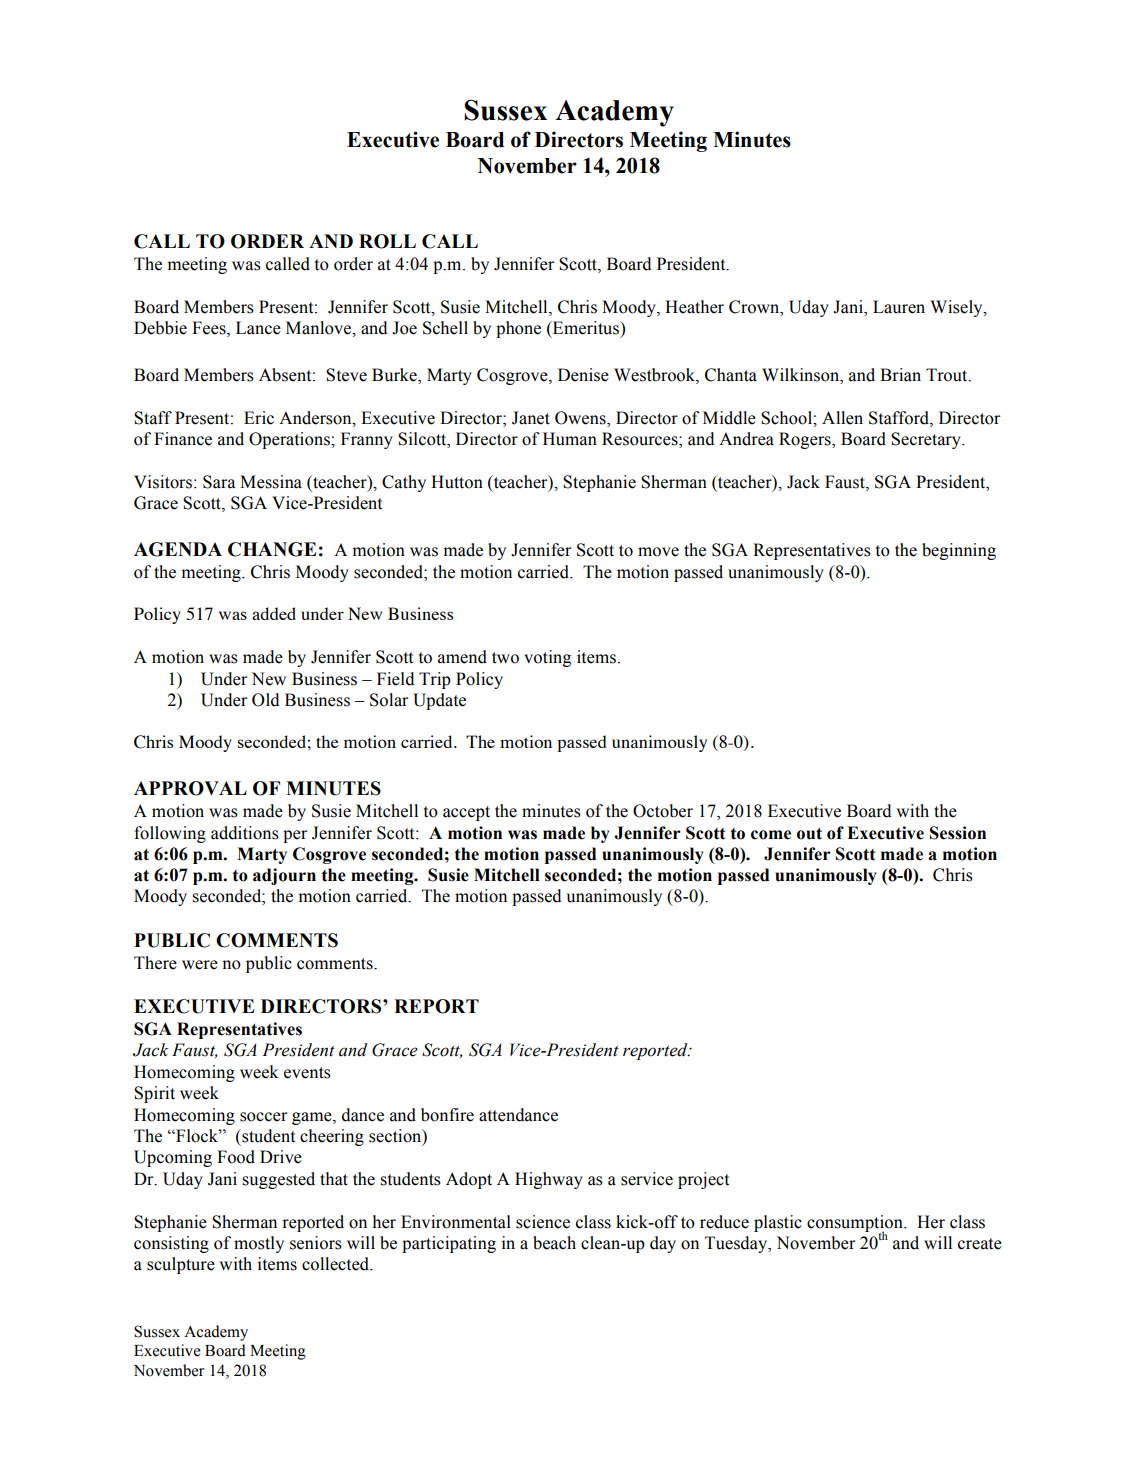 This document has height=1472, width=1138. What do you see at coordinates (190, 788) in the document?
I see `APPROVAL` at bounding box center [190, 788].
